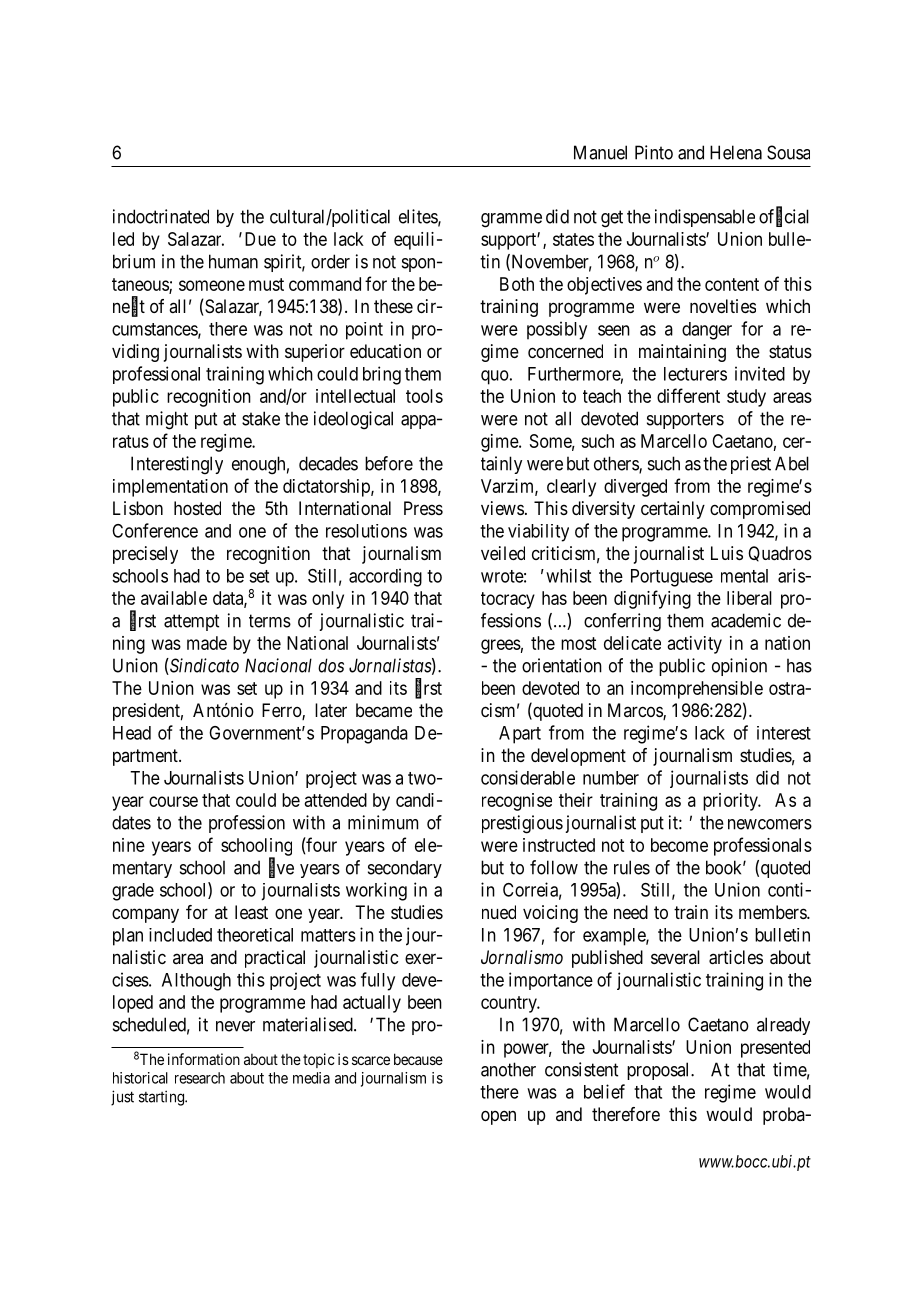 The image size is (924, 1308). What do you see at coordinates (405, 869) in the screenshot?
I see `secondary` at bounding box center [405, 869].
